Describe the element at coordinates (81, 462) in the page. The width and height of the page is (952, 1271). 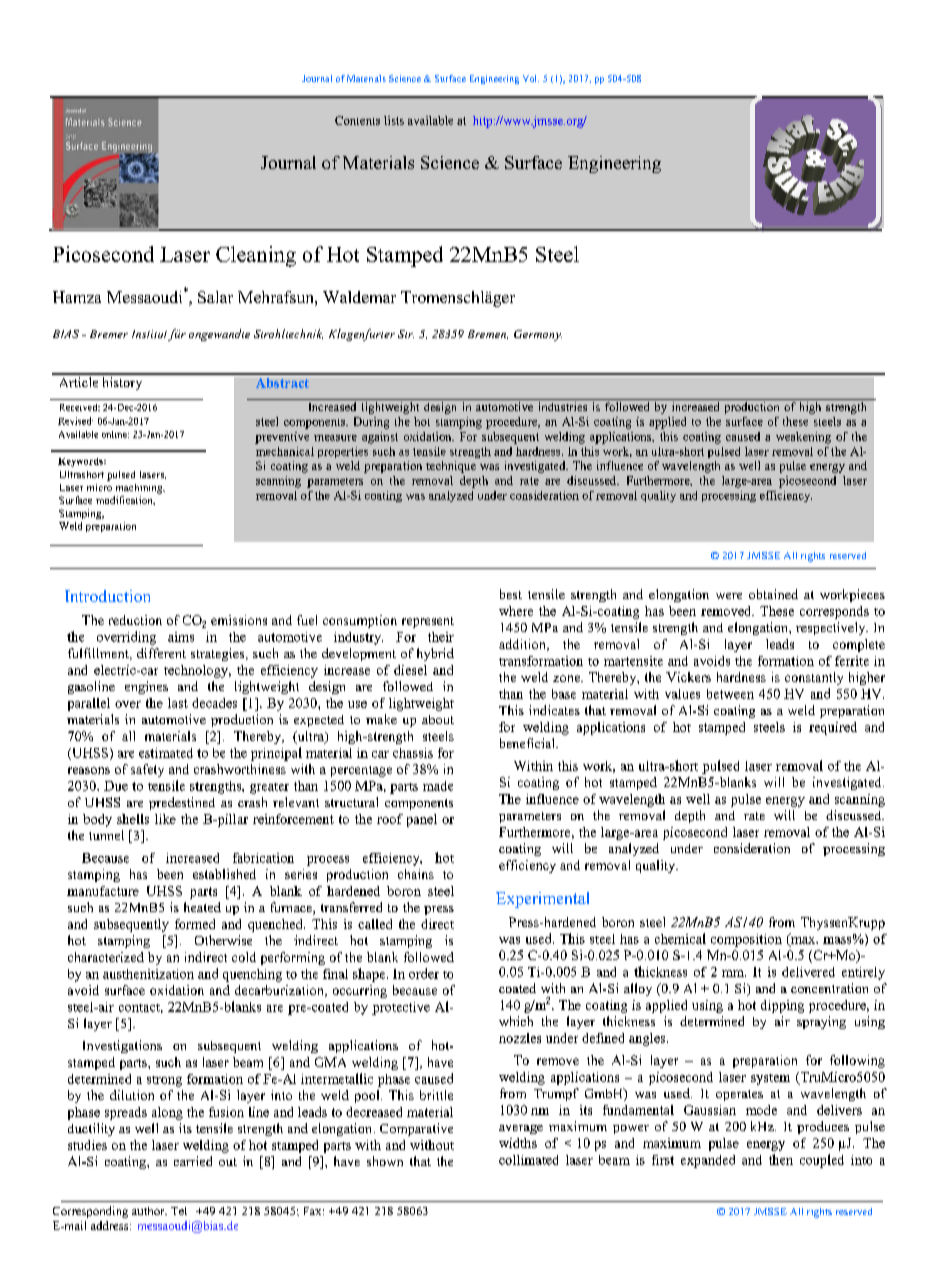
I see `Keywords` at that location.
